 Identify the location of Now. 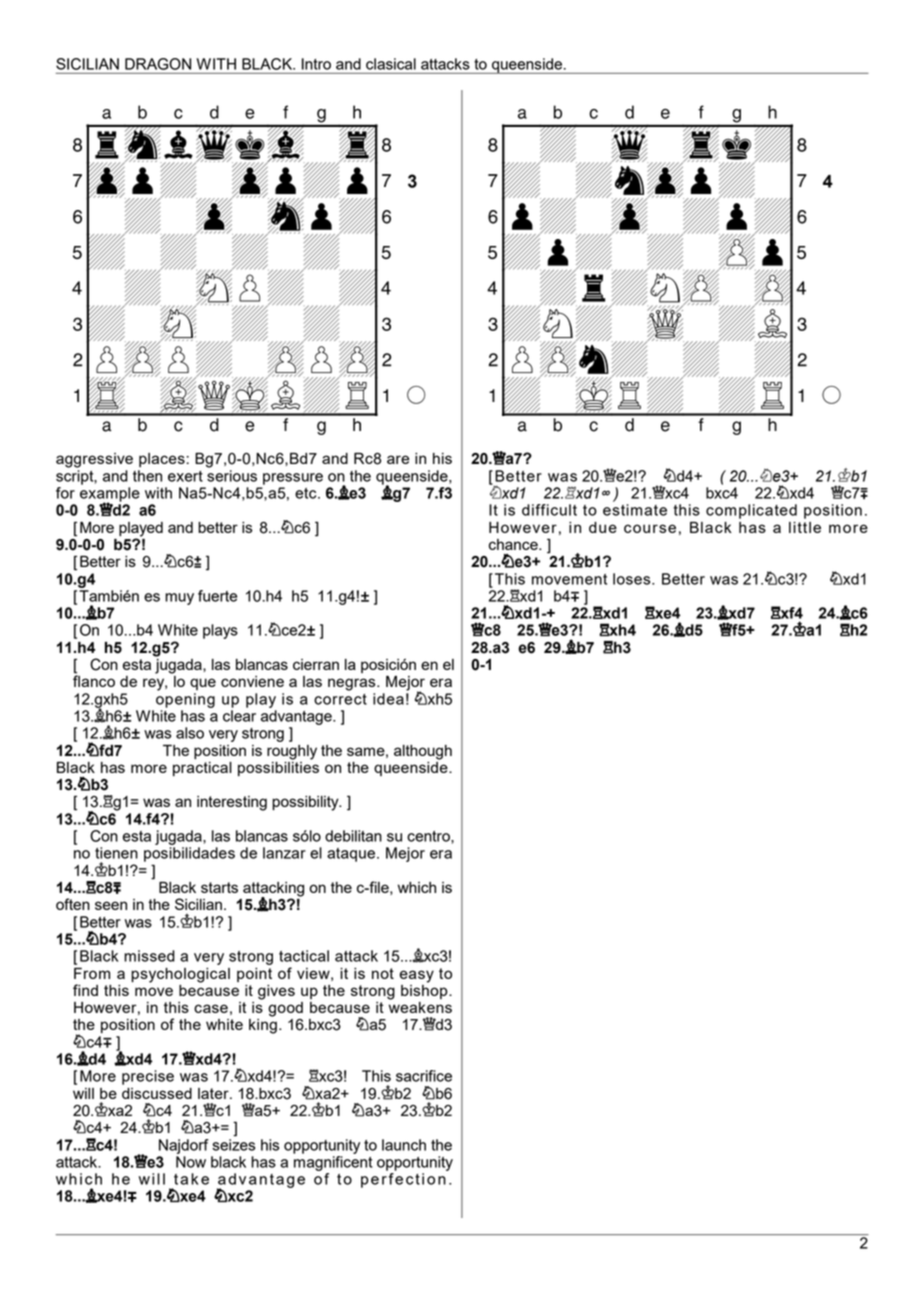
(191, 1162).
